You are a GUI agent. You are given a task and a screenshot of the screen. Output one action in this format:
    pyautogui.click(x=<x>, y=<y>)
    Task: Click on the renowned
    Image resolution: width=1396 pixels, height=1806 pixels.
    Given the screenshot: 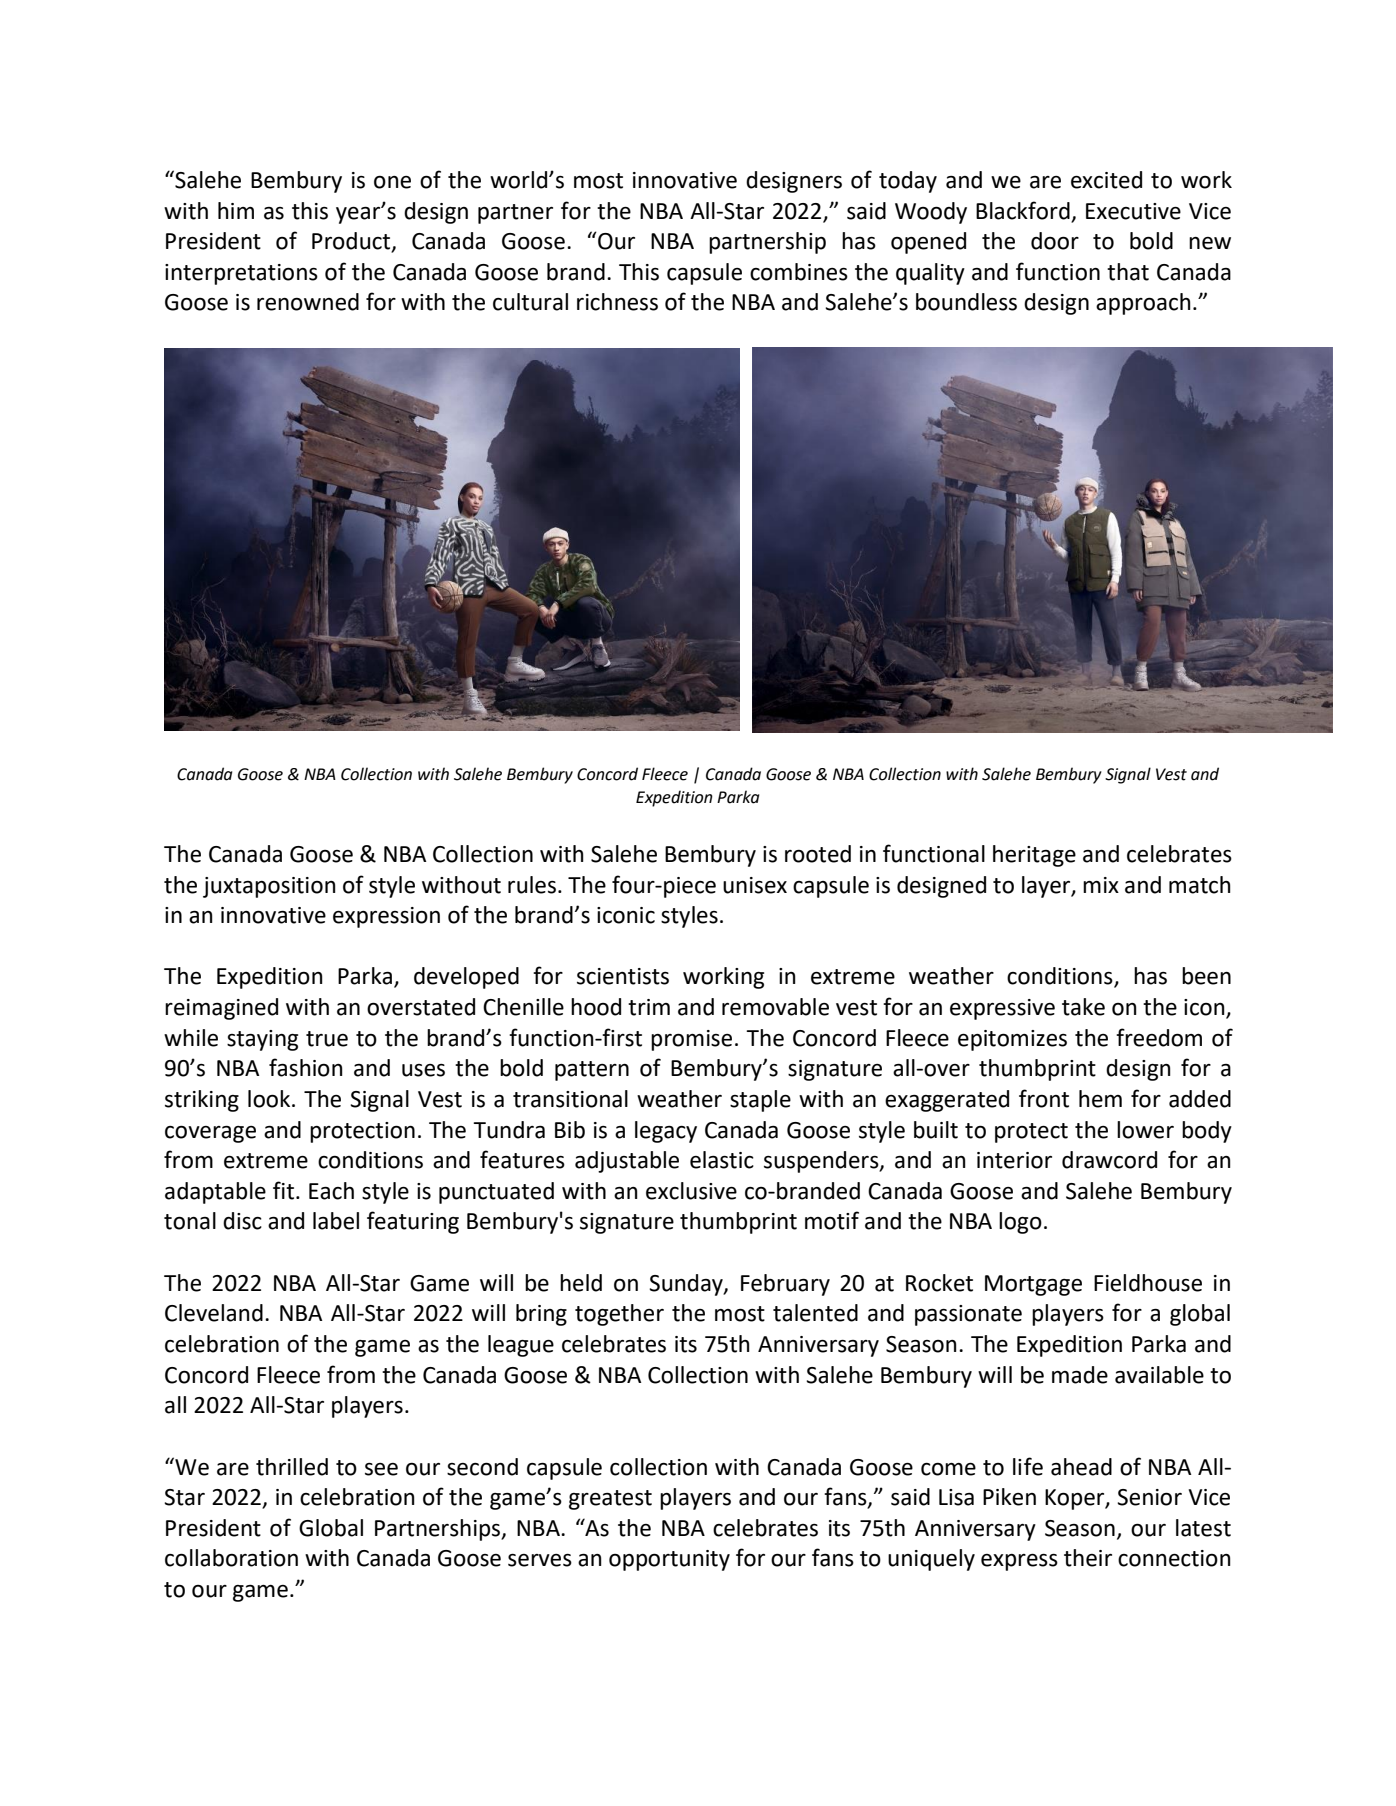 What is the action you would take?
    pyautogui.click(x=308, y=302)
